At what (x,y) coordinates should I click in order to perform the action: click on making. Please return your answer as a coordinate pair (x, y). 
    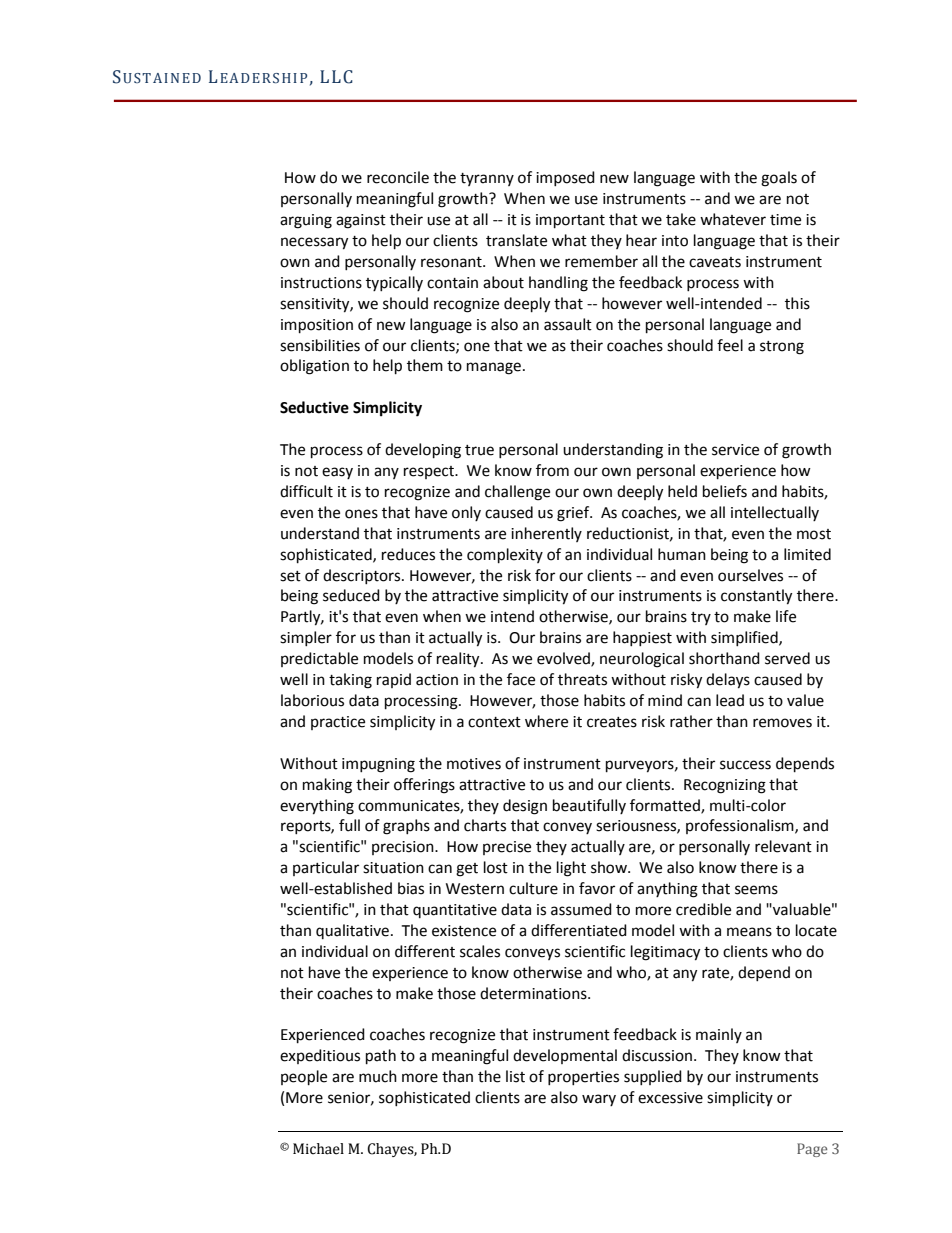
    Looking at the image, I should click on (327, 786).
